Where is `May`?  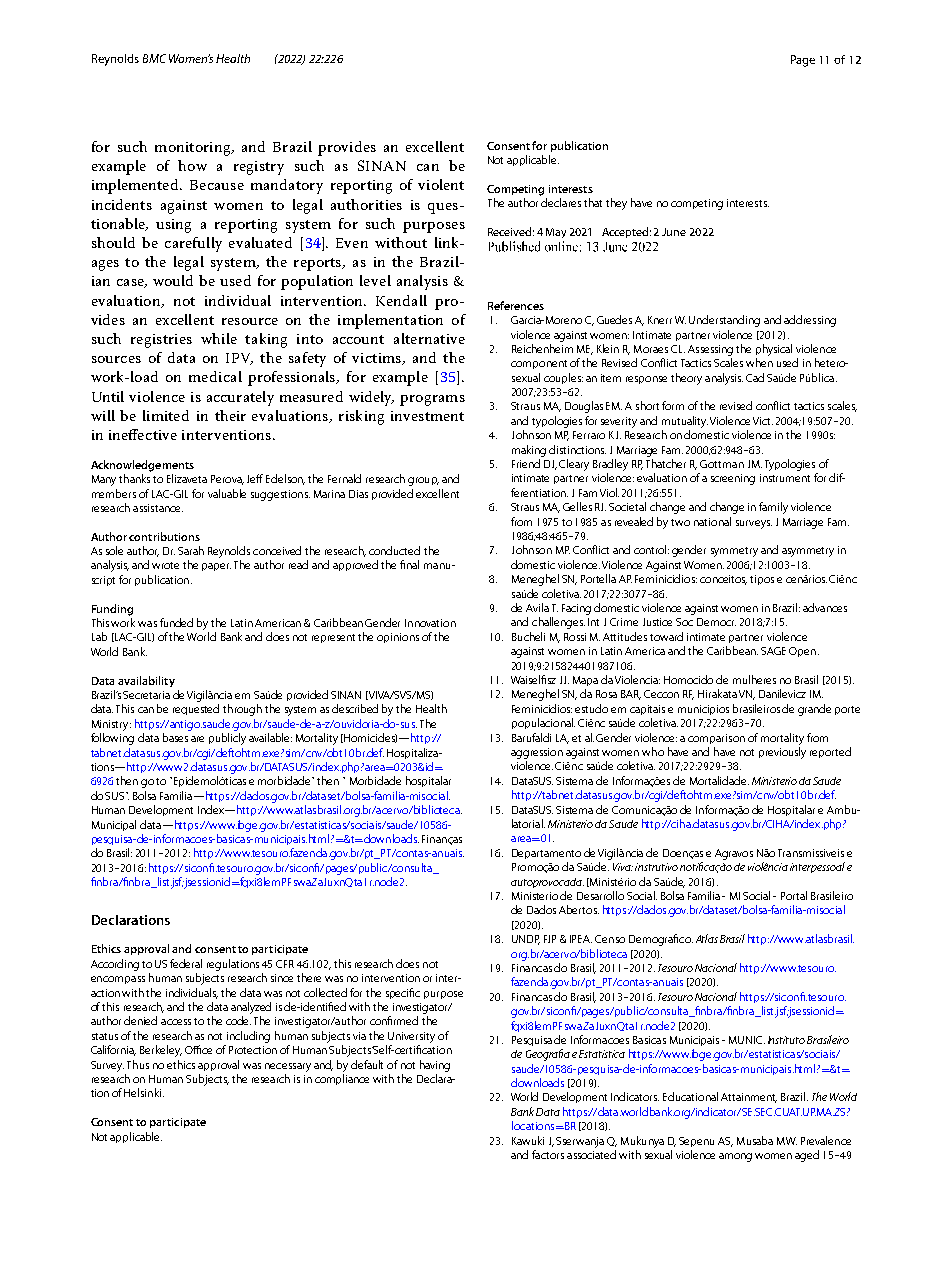 May is located at coordinates (556, 233).
